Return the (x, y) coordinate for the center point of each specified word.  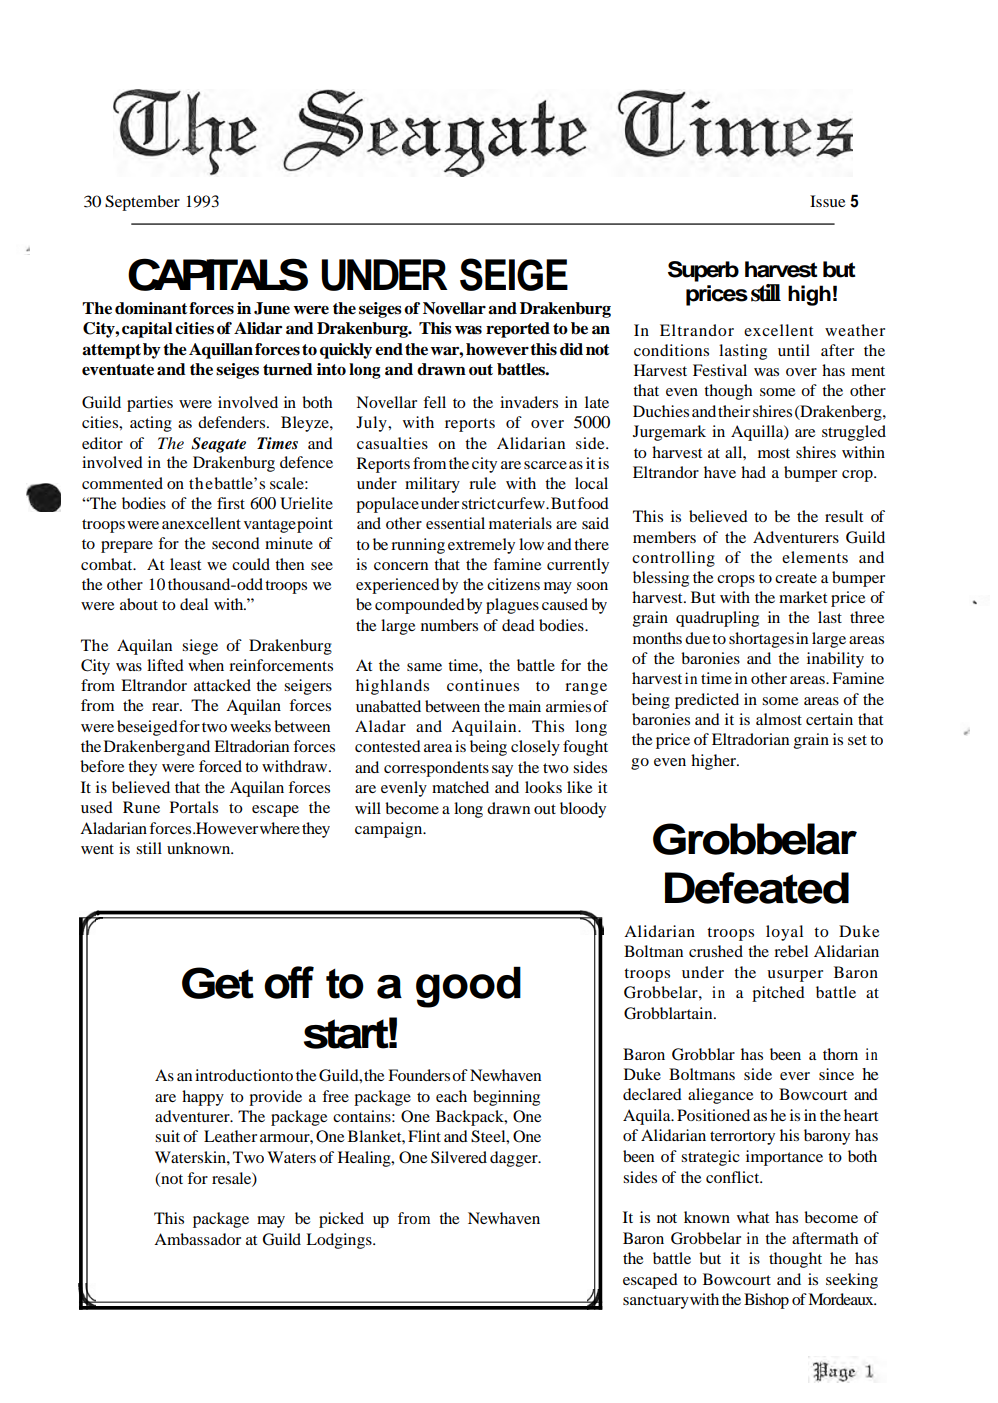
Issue (827, 201)
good (468, 987)
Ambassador (197, 1239)
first (231, 503)
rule (482, 483)
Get (218, 983)
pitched (778, 994)
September (142, 203)
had (753, 472)
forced (220, 766)
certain (829, 719)
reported (518, 330)
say (502, 771)
